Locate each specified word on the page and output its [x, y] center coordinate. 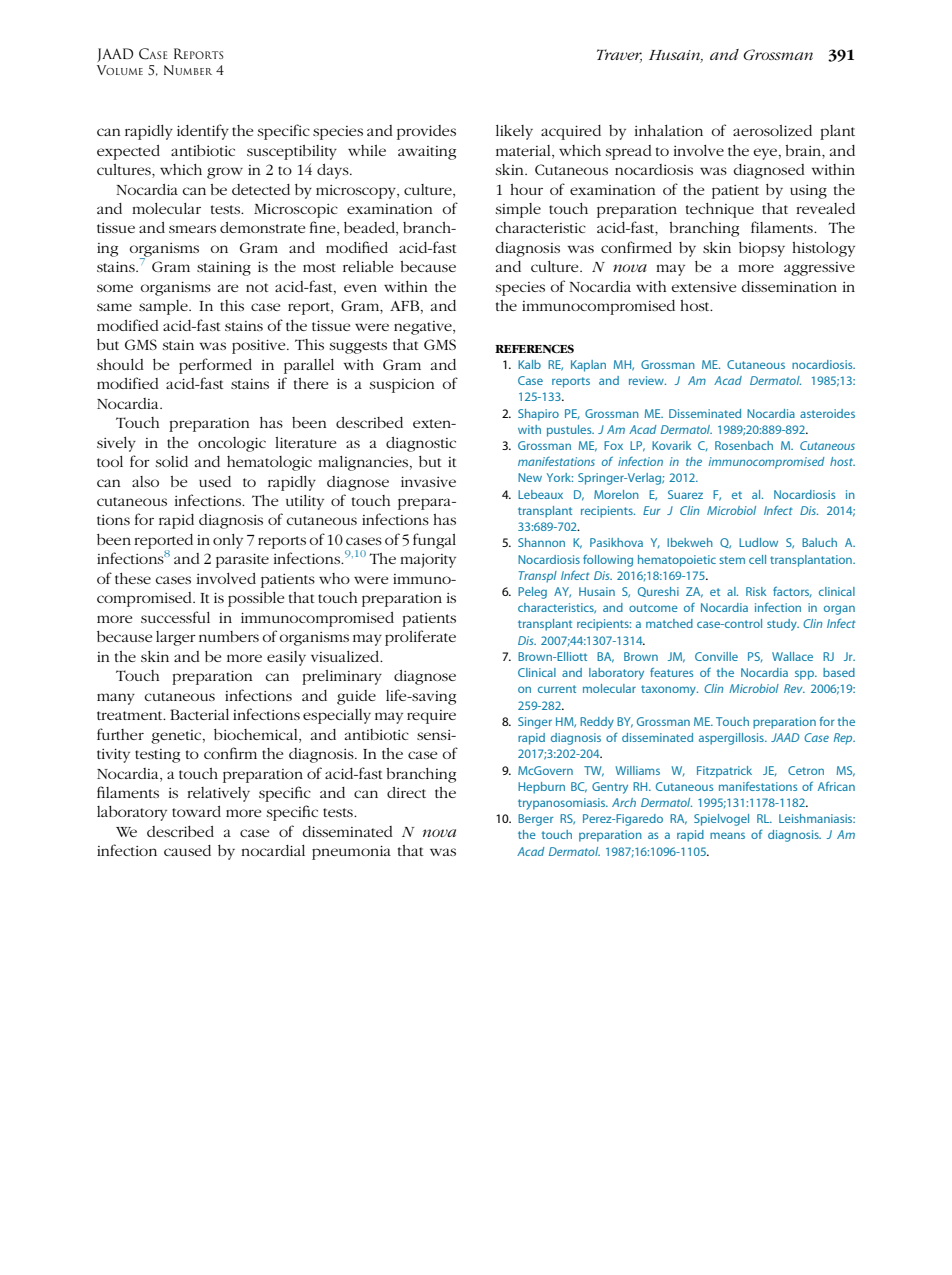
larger [176, 638]
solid [172, 461]
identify [203, 132]
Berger [535, 820]
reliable [368, 266]
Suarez [685, 494]
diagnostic [421, 444]
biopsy [762, 249]
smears [192, 229]
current [557, 689]
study [783, 625]
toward [196, 811]
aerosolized [772, 130]
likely [514, 132]
